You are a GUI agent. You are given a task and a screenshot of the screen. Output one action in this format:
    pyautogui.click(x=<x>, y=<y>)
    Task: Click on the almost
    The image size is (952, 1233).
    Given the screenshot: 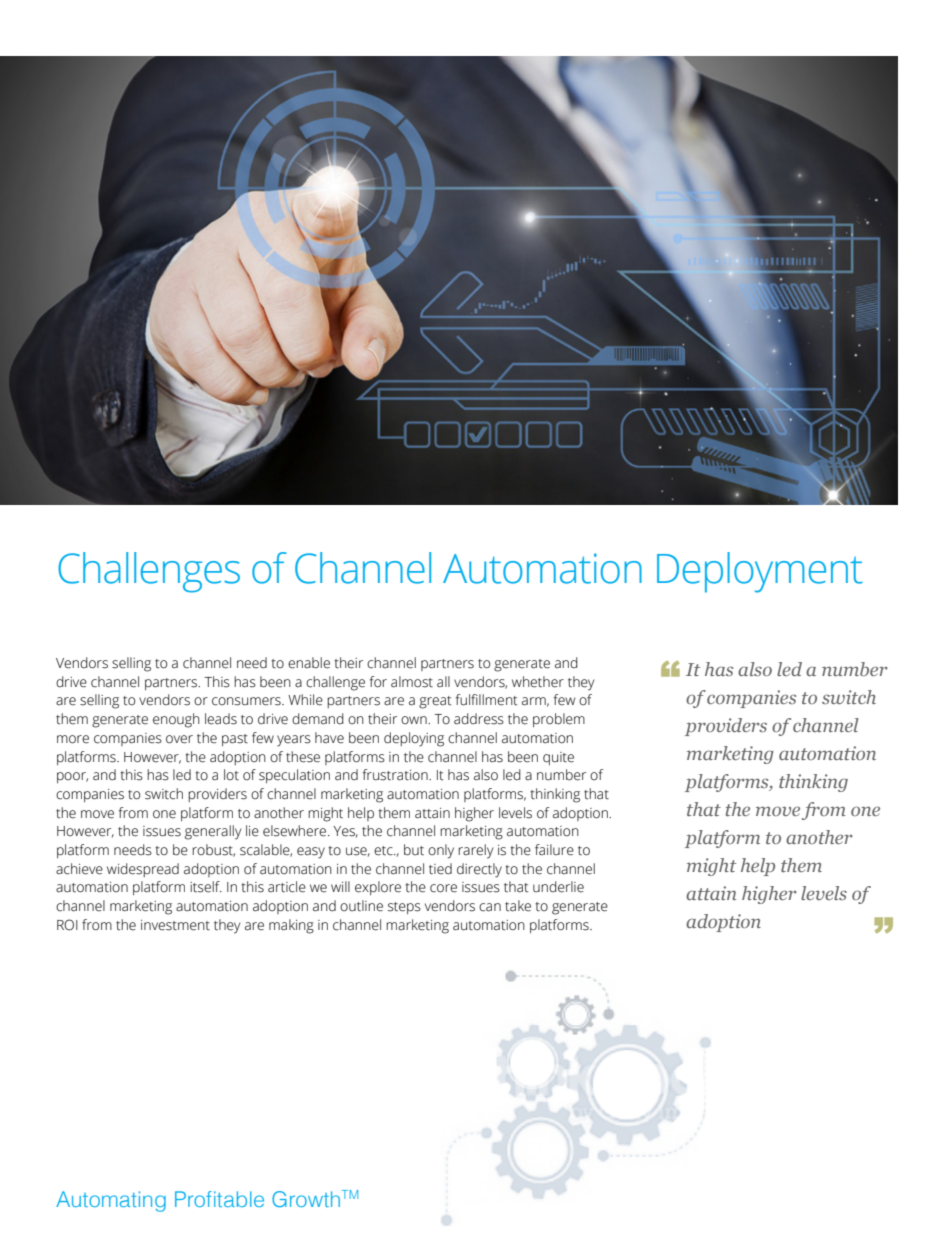 What is the action you would take?
    pyautogui.click(x=412, y=682)
